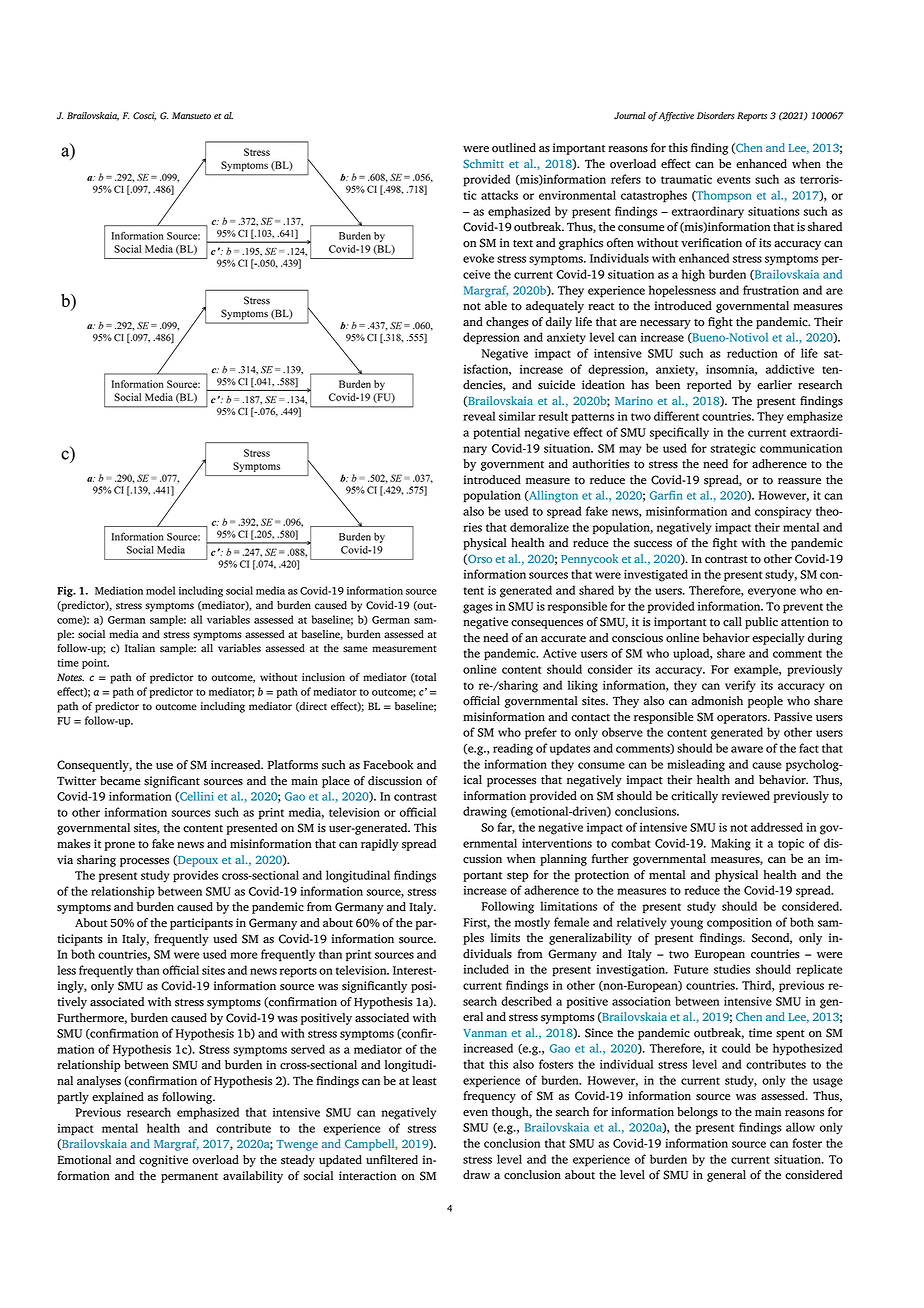  I want to click on outlined, so click(514, 148).
